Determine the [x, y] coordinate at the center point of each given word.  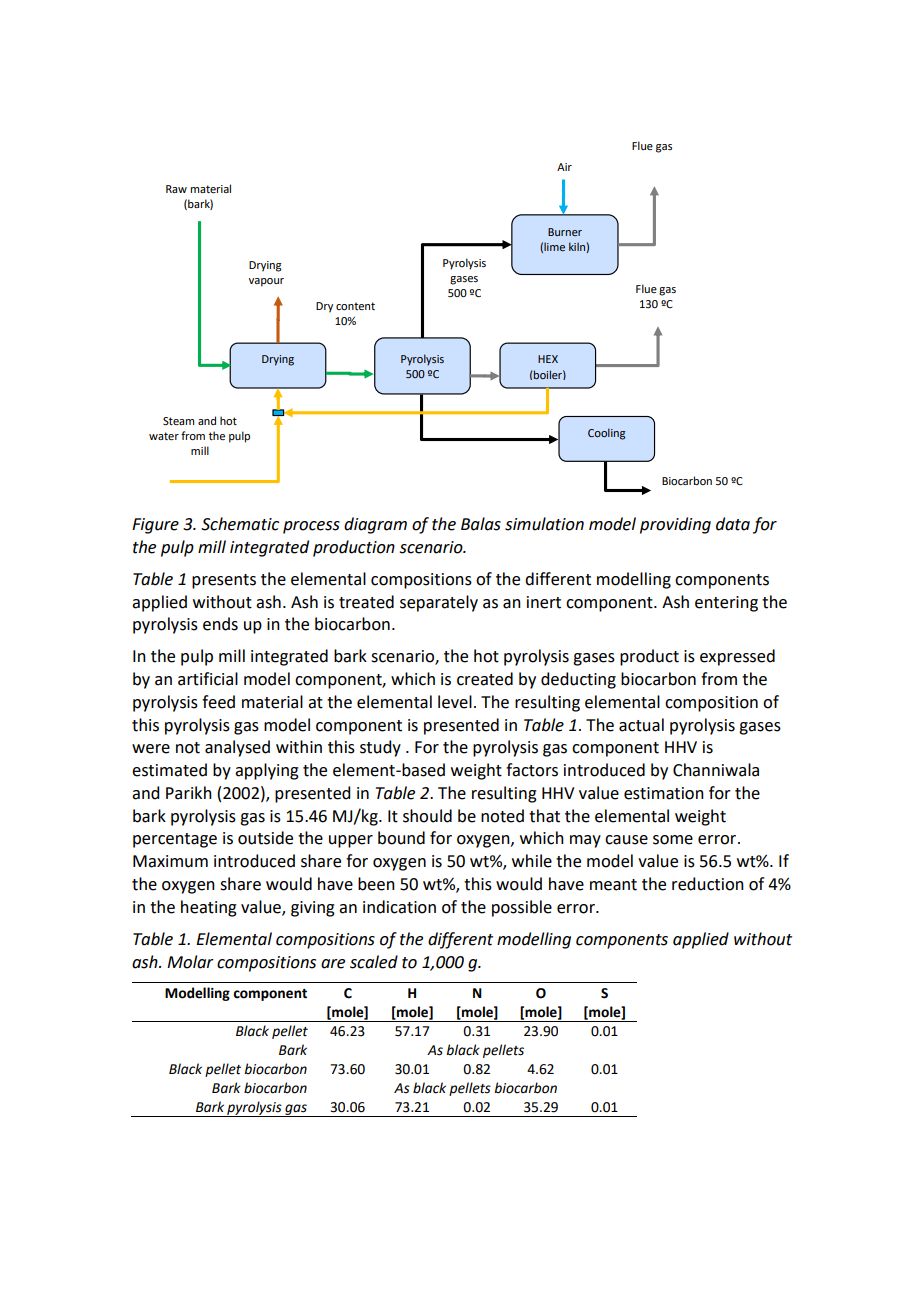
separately [439, 603]
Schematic [240, 524]
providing [675, 525]
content [355, 306]
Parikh [189, 793]
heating [209, 908]
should [427, 816]
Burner [565, 232]
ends [220, 624]
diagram [375, 525]
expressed [737, 657]
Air [564, 167]
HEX [548, 359]
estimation [664, 793]
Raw [176, 189]
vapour [266, 282]
